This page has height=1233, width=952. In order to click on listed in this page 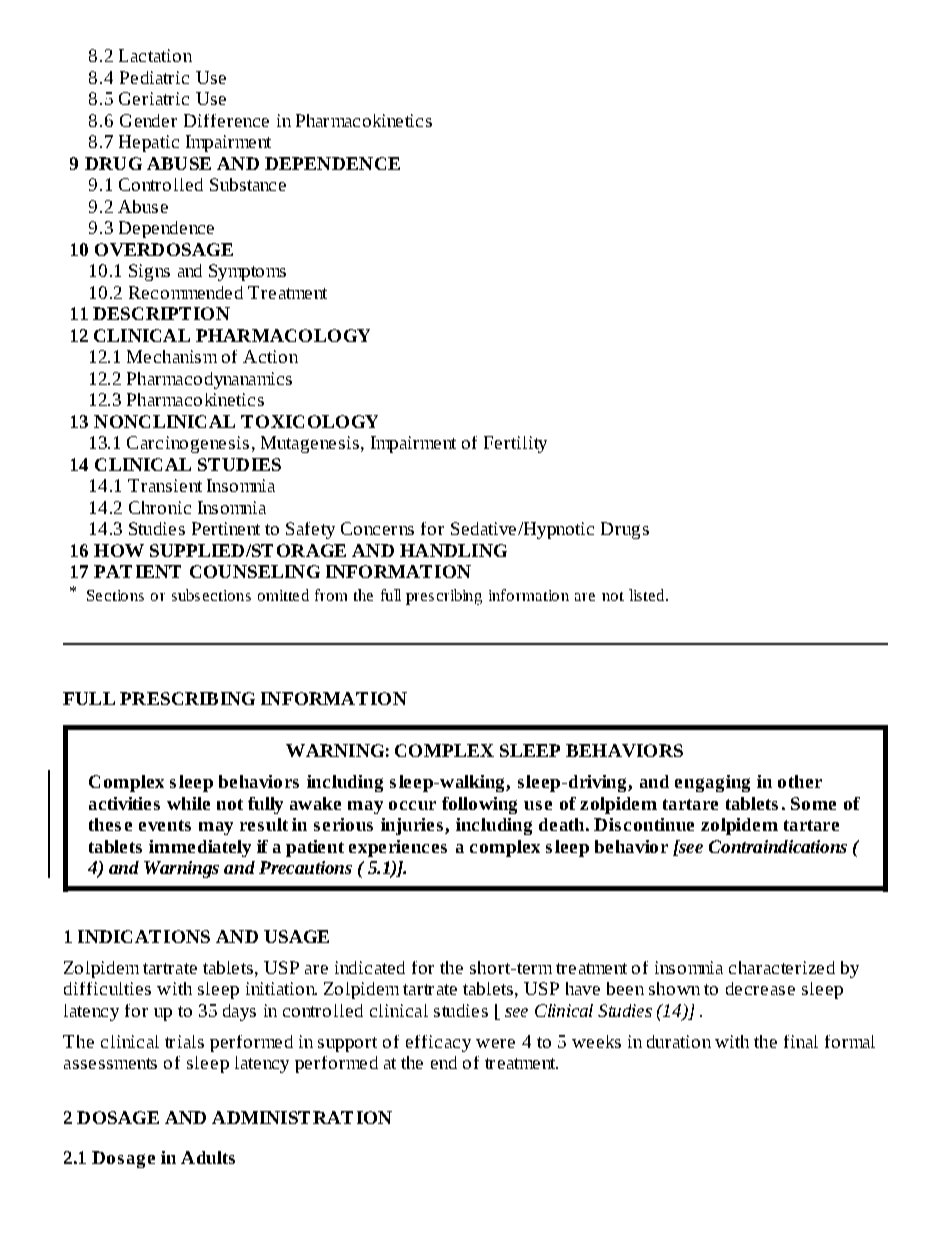, I will do `click(648, 595)`.
